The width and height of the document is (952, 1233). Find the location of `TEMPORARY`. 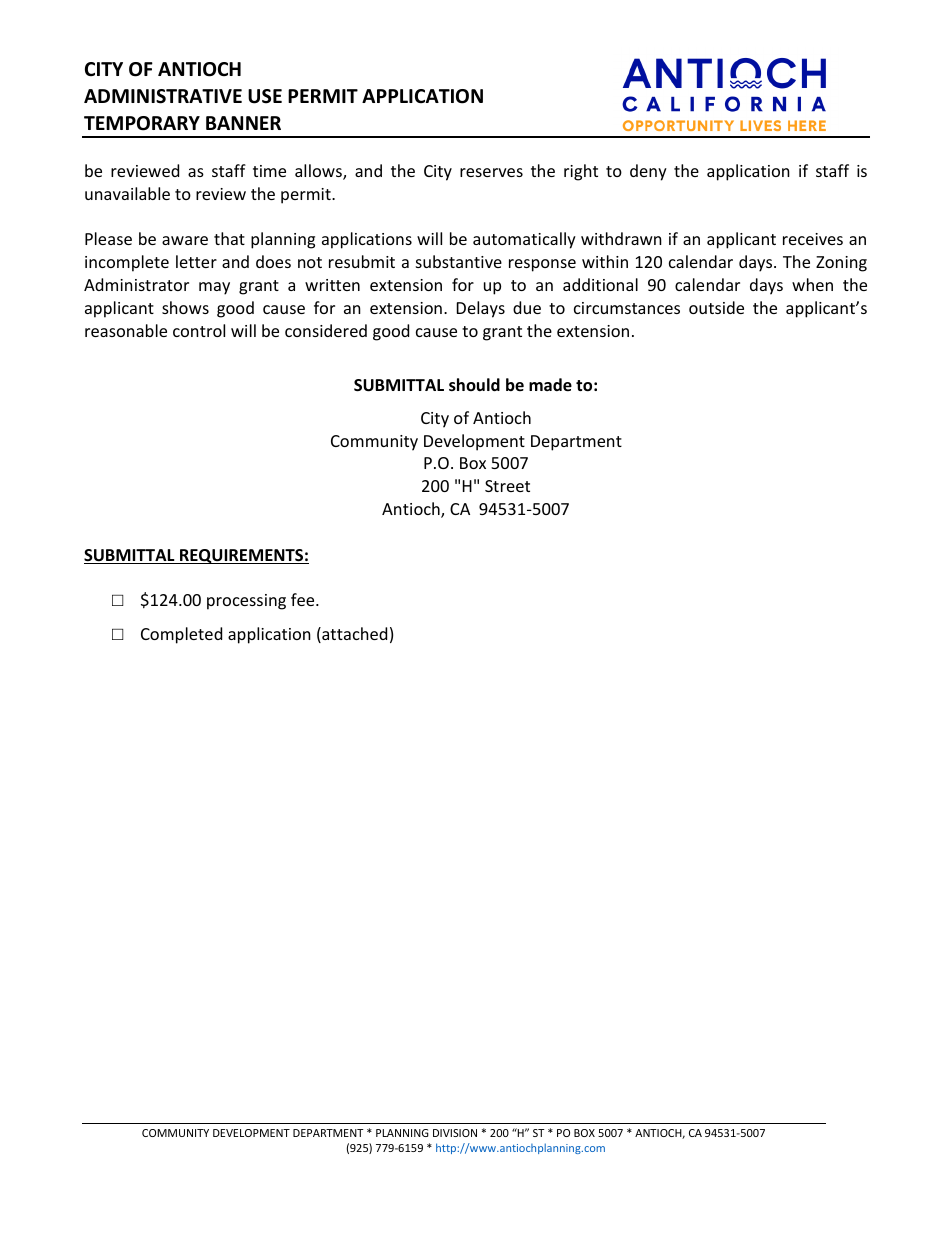

TEMPORARY is located at coordinates (142, 123).
